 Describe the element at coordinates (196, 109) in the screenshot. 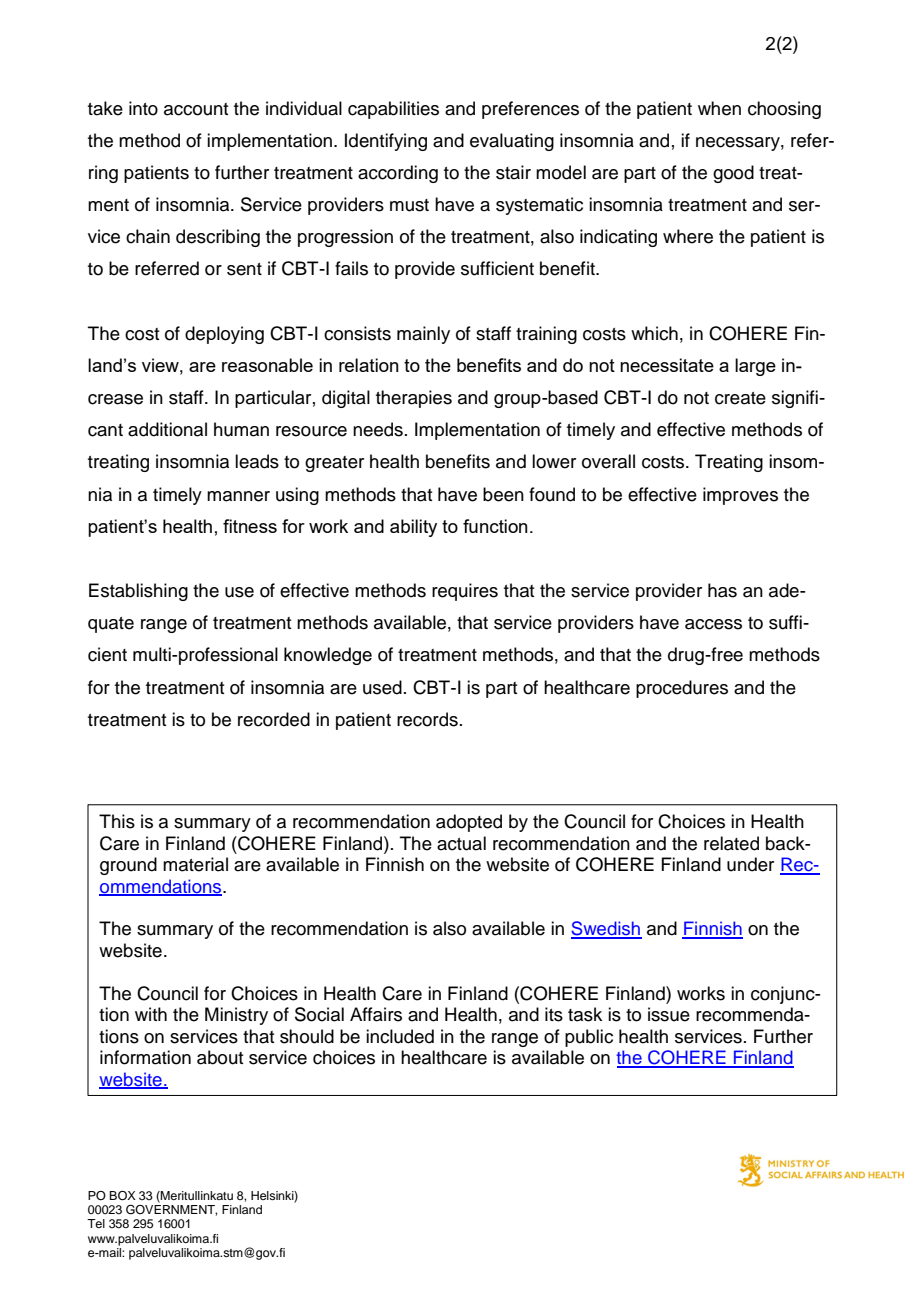

I see `account` at that location.
